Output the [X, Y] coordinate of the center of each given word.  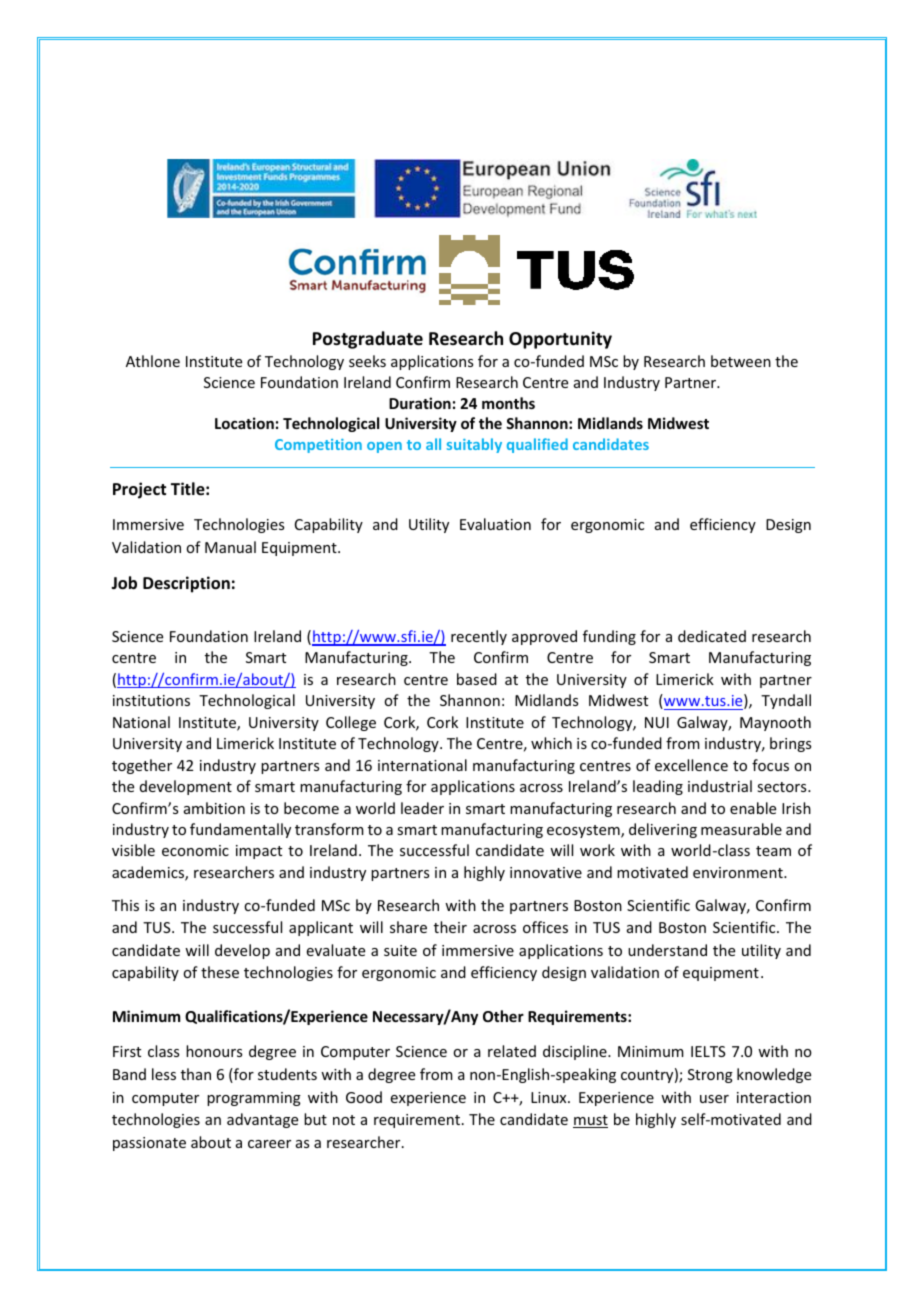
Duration [420, 403]
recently [479, 637]
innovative [546, 872]
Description [186, 584]
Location [244, 423]
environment [739, 872]
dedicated [712, 636]
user [714, 1099]
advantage [262, 1120]
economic [195, 850]
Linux [550, 1097]
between [741, 361]
